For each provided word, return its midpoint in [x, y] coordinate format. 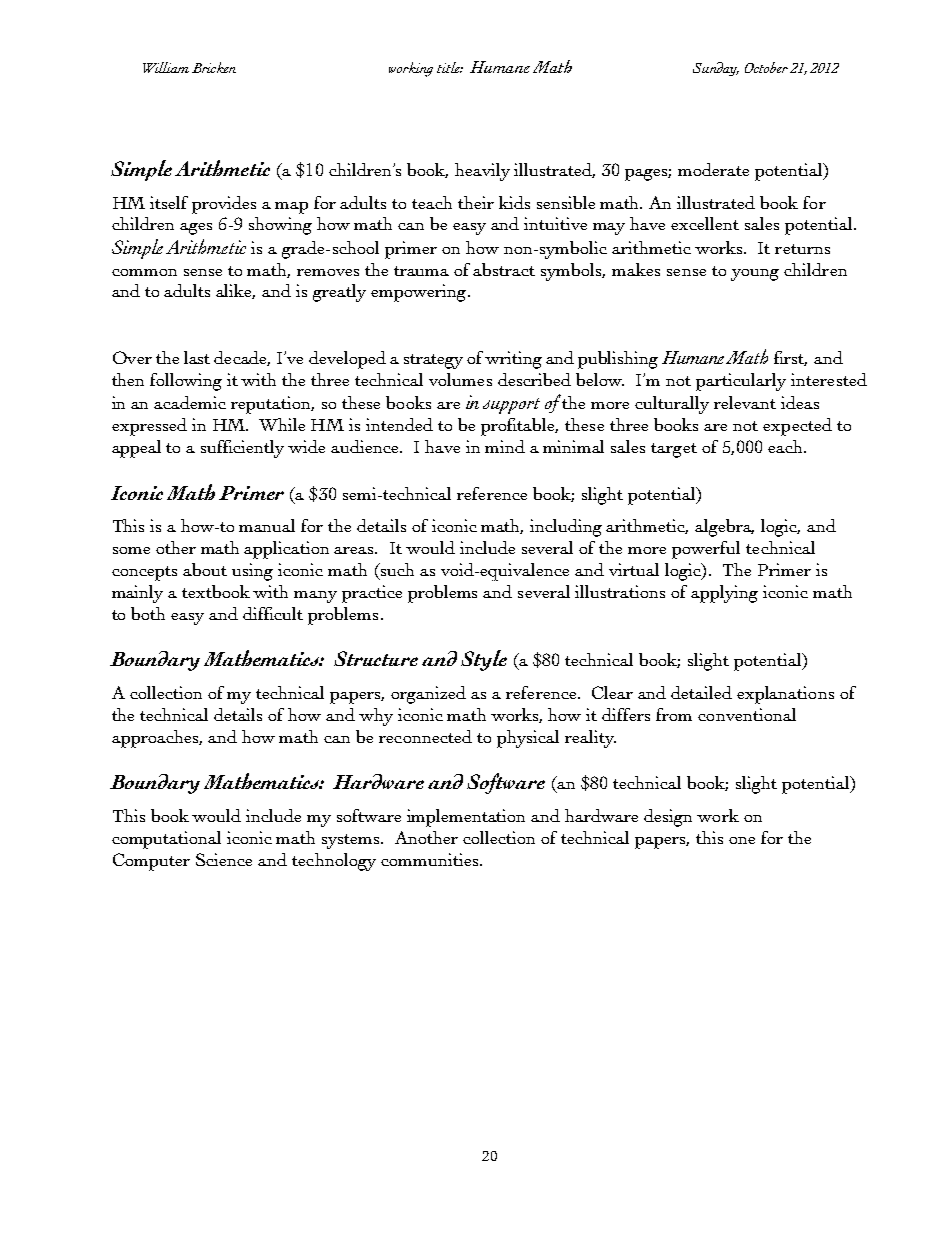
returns [802, 249]
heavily [482, 172]
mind [505, 446]
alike [235, 291]
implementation [466, 818]
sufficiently [242, 449]
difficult [273, 613]
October [766, 67]
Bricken [214, 67]
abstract [504, 269]
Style [484, 660]
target [674, 450]
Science [224, 859]
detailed [701, 692]
